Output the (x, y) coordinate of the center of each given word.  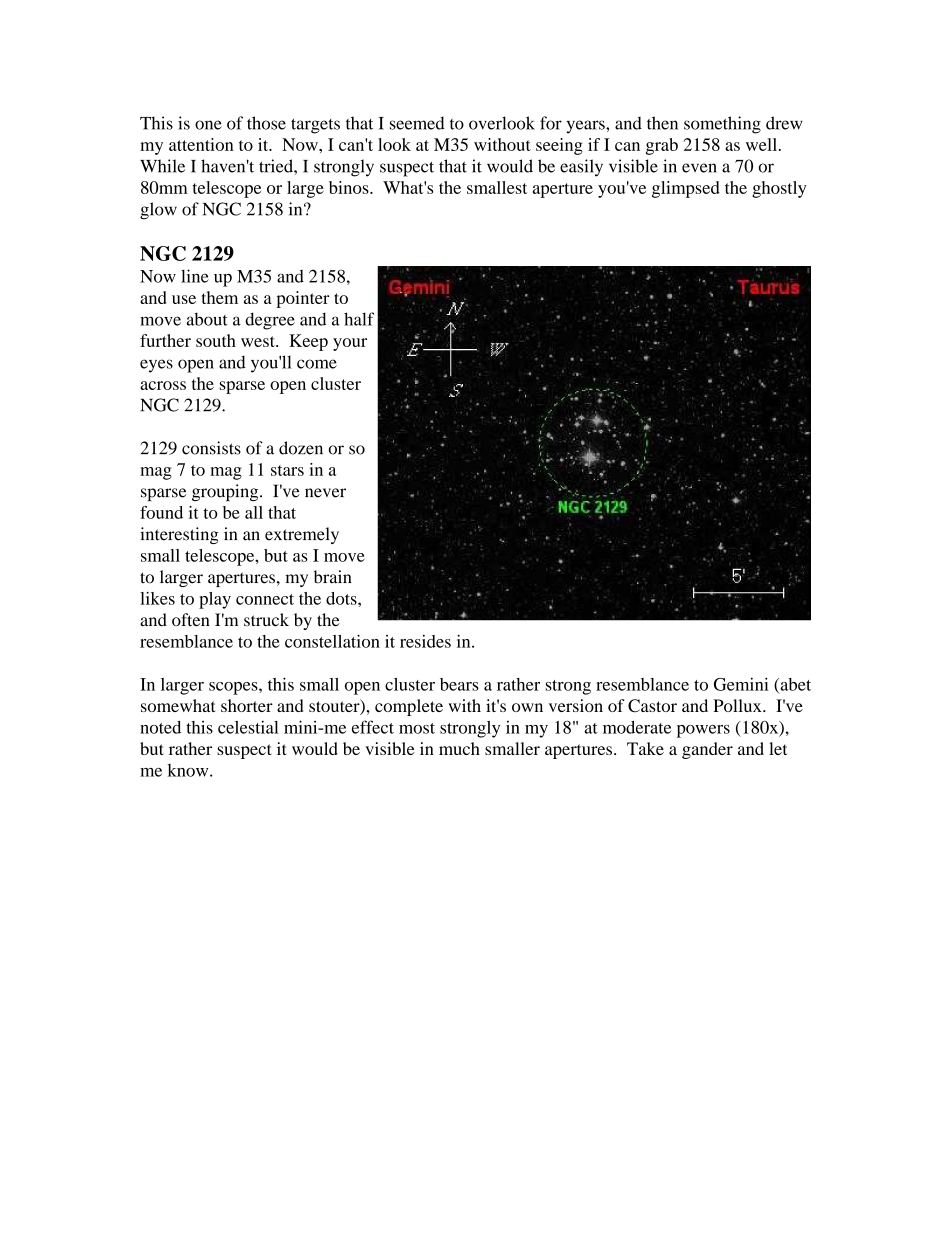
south (216, 340)
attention (201, 144)
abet (794, 685)
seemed (417, 123)
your (350, 344)
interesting (179, 535)
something (722, 125)
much (459, 748)
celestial (248, 727)
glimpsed (686, 189)
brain (333, 577)
